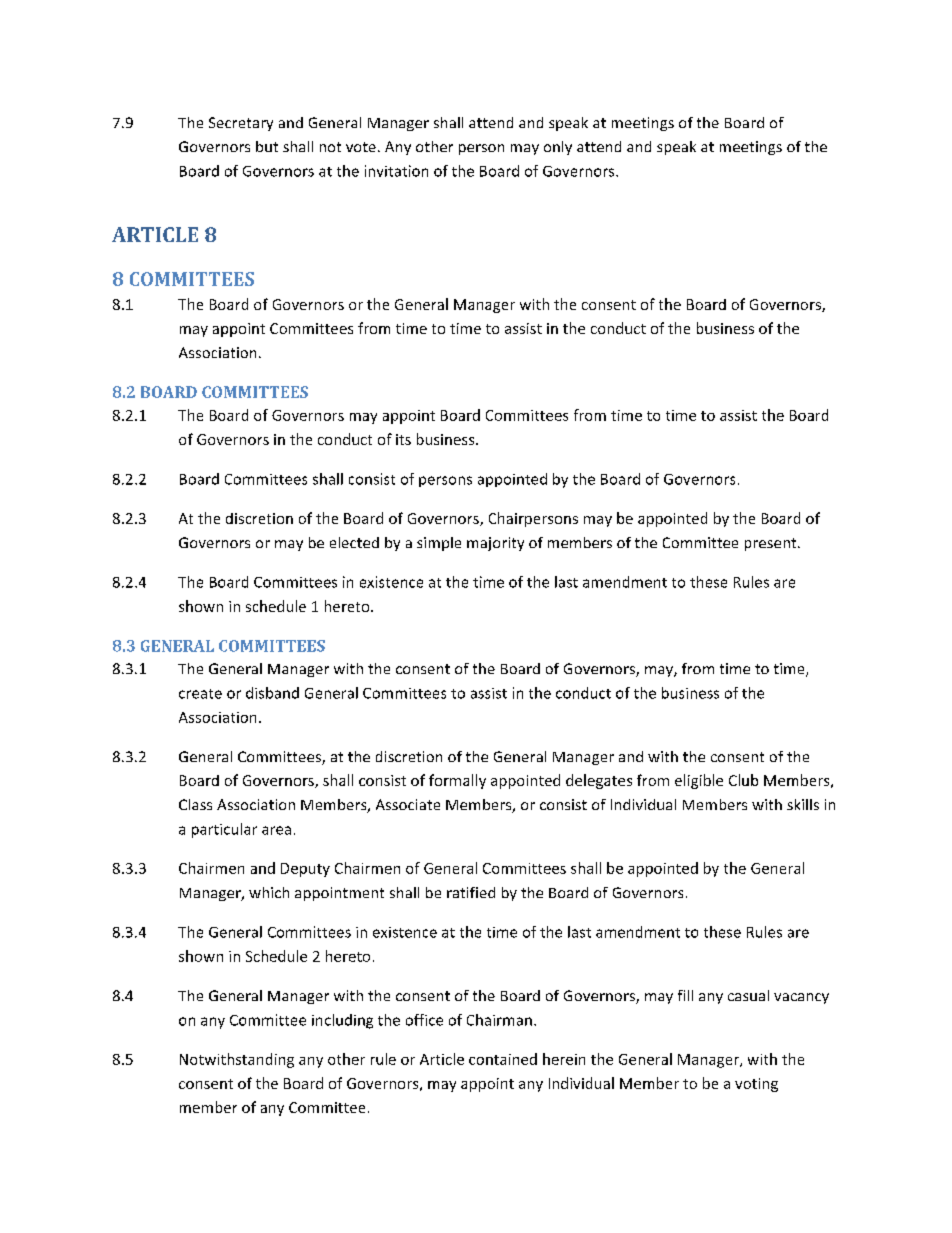 This document has width=952, height=1233. What do you see at coordinates (699, 781) in the document?
I see `eligible` at bounding box center [699, 781].
